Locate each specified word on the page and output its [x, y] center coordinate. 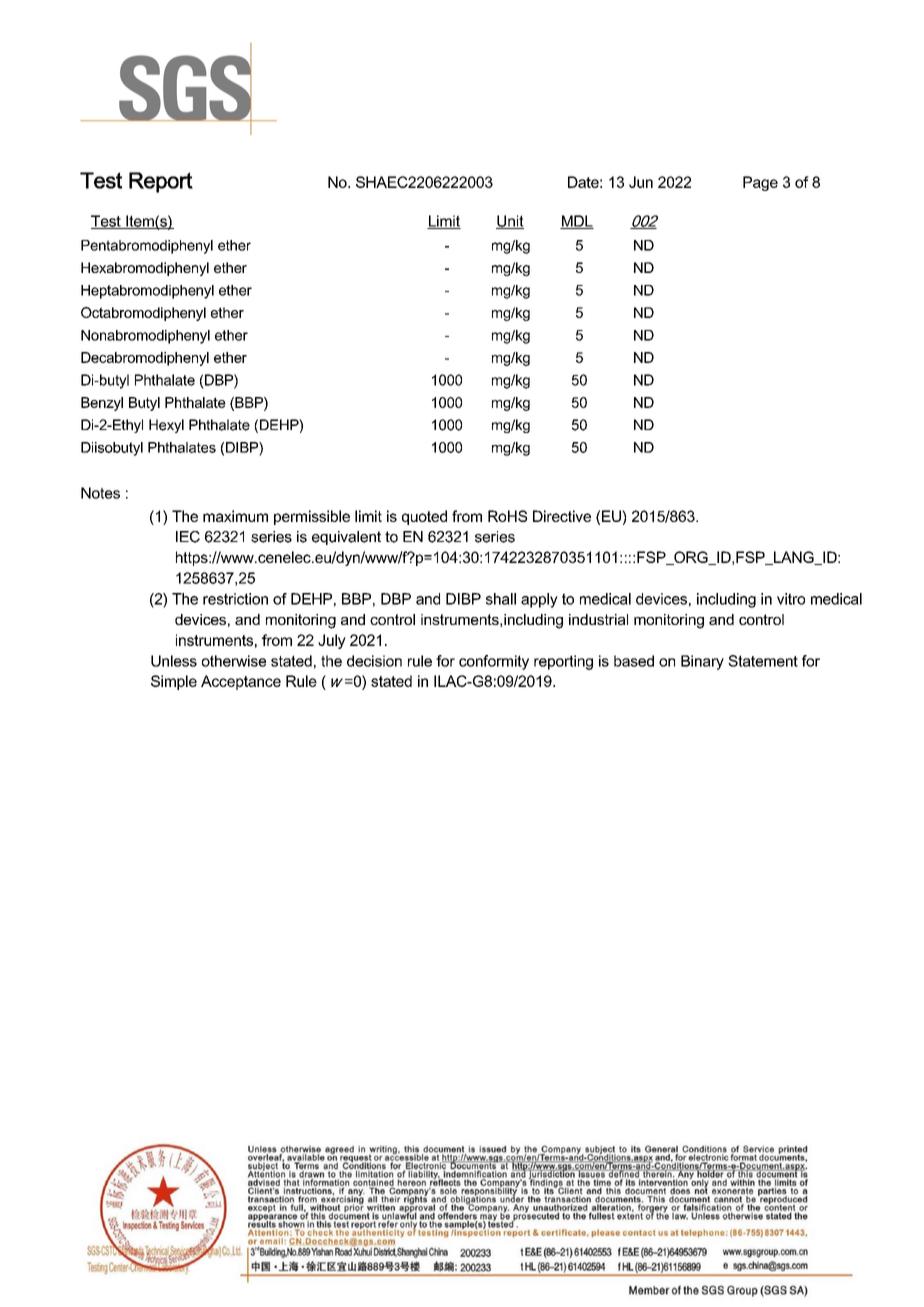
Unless [174, 661]
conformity [494, 662]
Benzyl [102, 404]
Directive [562, 516]
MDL [577, 222]
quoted [424, 517]
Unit [510, 222]
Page [760, 183]
